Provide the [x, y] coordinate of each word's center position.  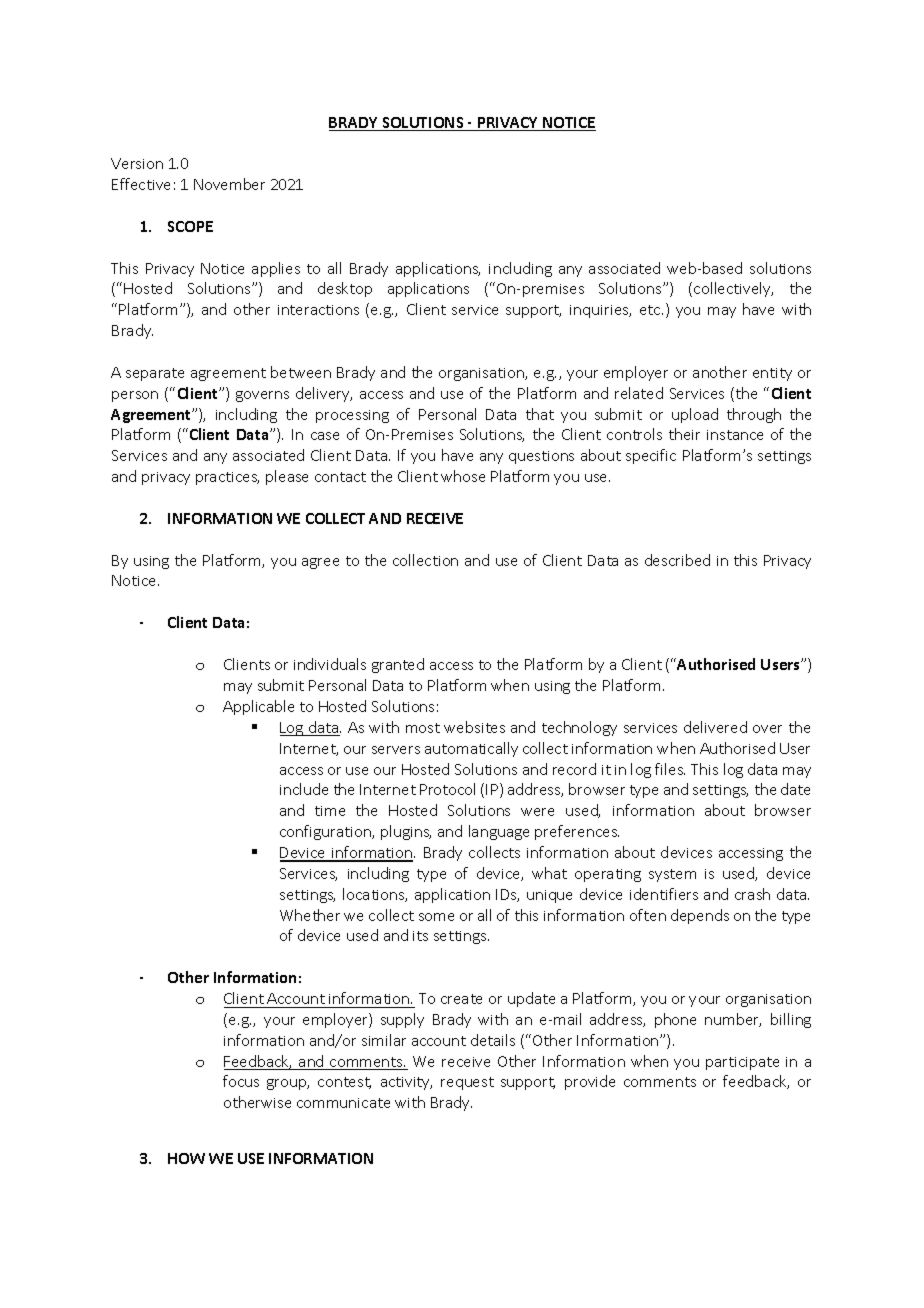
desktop [345, 289]
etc [651, 310]
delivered [715, 727]
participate [742, 1063]
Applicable [258, 707]
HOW [186, 1158]
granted [398, 665]
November [229, 184]
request [467, 1083]
